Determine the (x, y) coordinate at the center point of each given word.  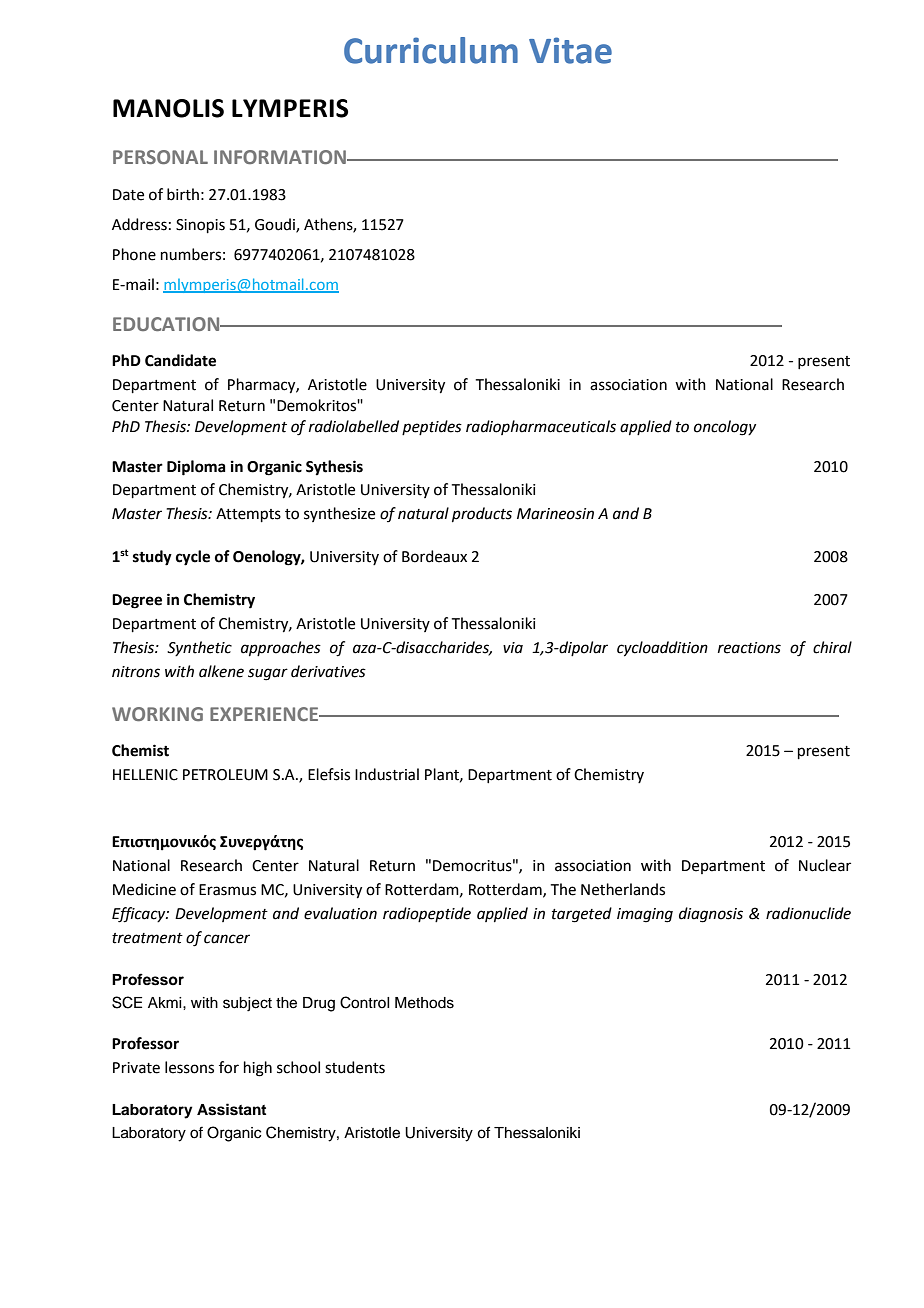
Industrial (387, 774)
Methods (424, 1003)
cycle (193, 558)
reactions (749, 648)
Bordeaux (434, 556)
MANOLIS (168, 108)
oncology (725, 428)
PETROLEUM (225, 775)
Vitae (570, 50)
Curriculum (431, 50)
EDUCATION (167, 324)
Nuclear (825, 865)
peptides (432, 427)
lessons (189, 1067)
